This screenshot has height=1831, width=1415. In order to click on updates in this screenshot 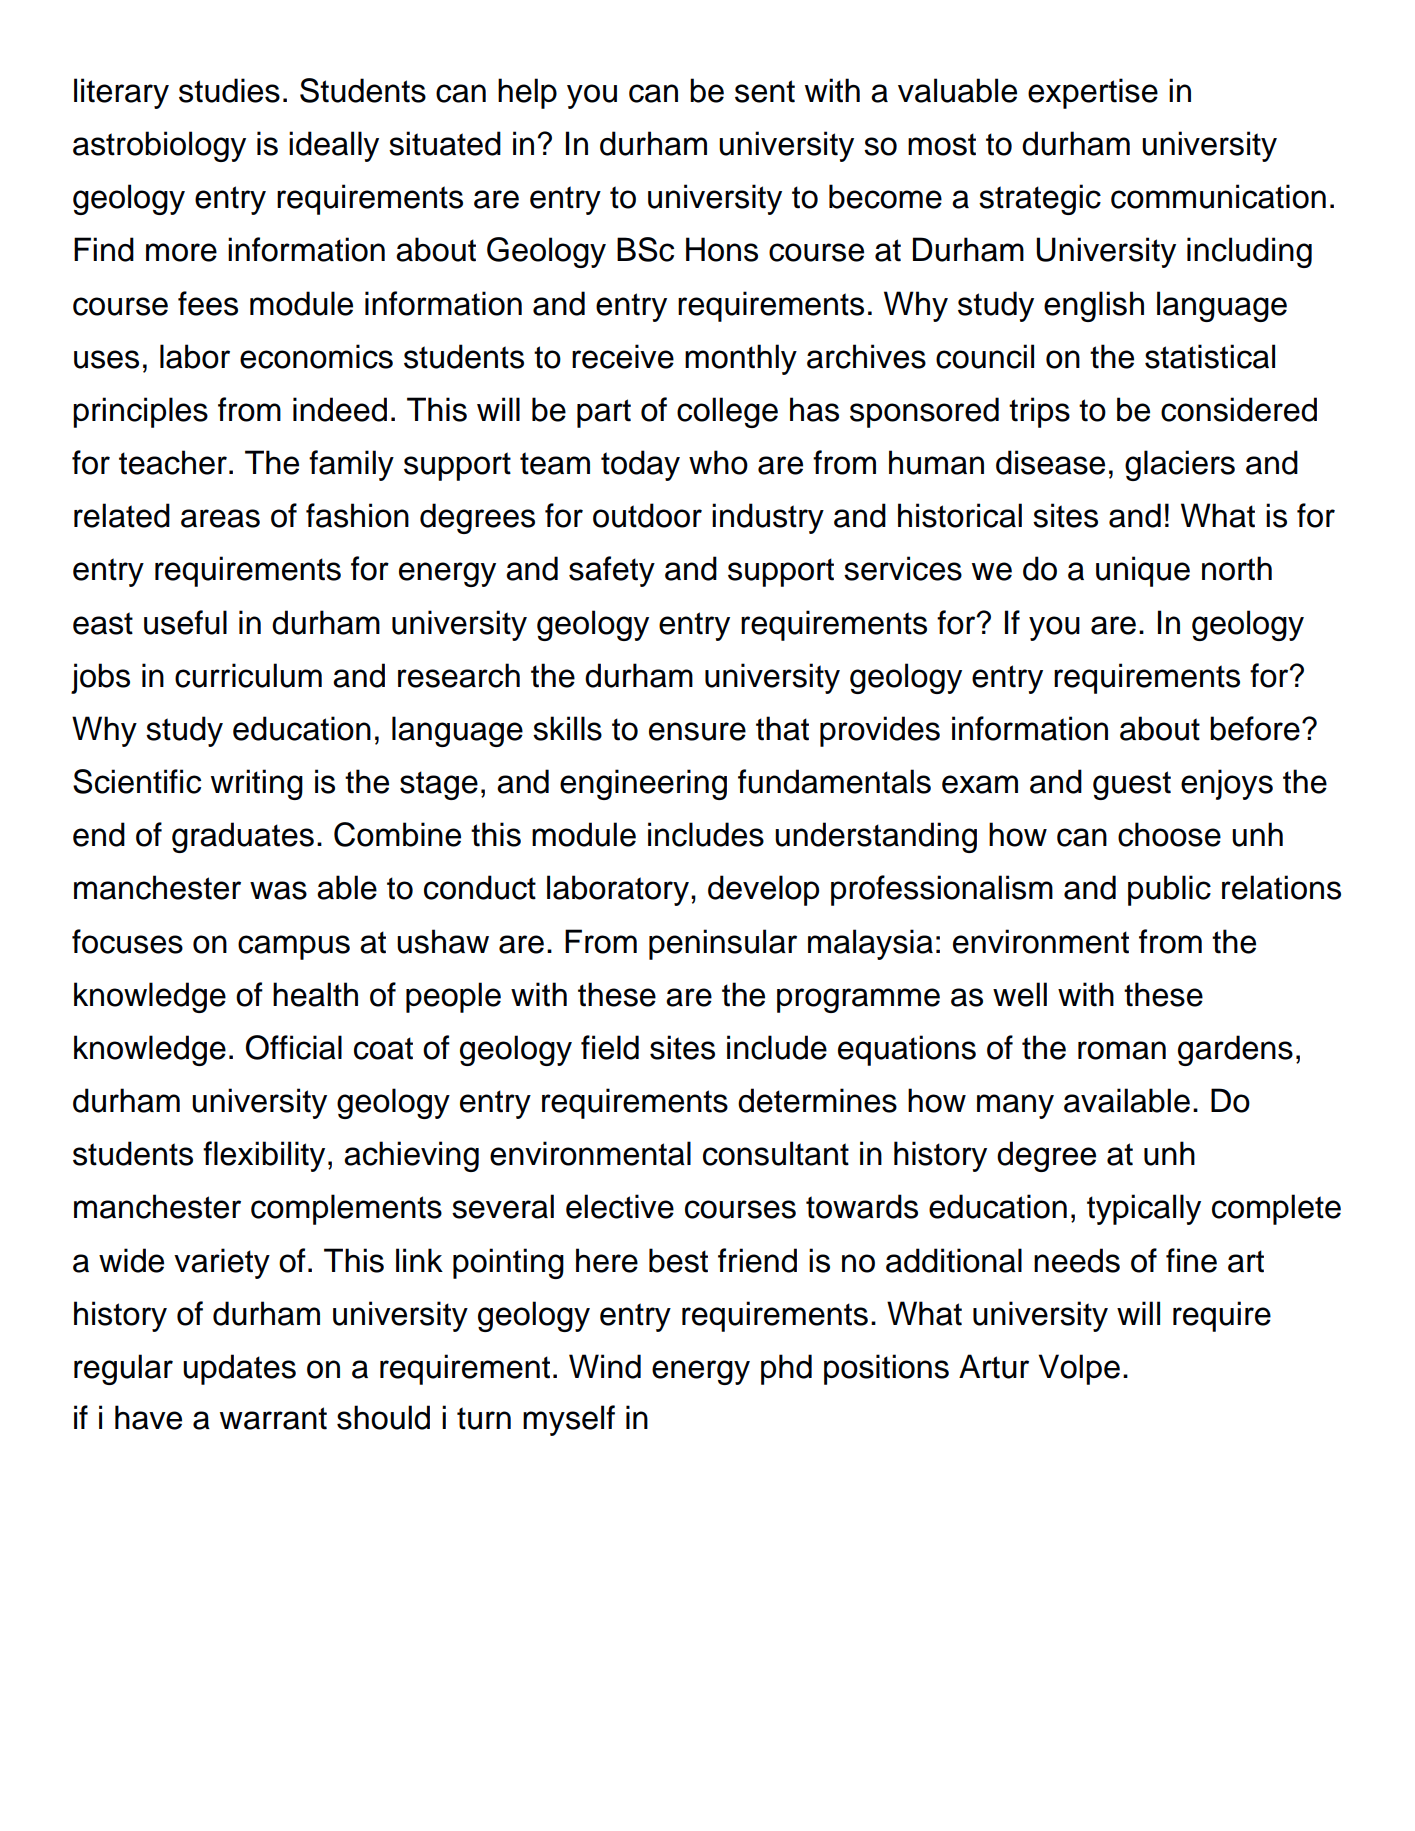, I will do `click(239, 1369)`.
